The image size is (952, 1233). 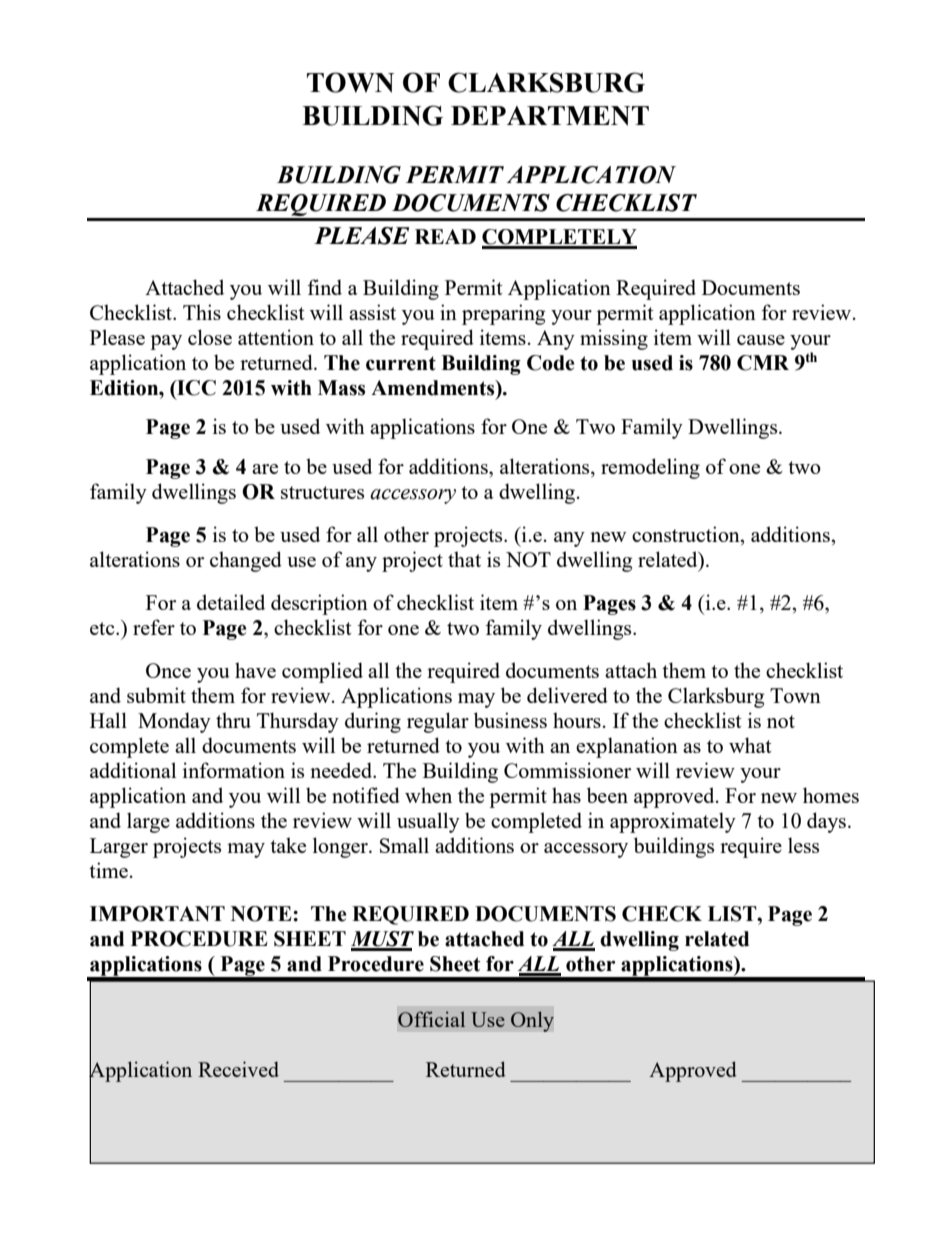 What do you see at coordinates (431, 1019) in the image?
I see `Official` at bounding box center [431, 1019].
